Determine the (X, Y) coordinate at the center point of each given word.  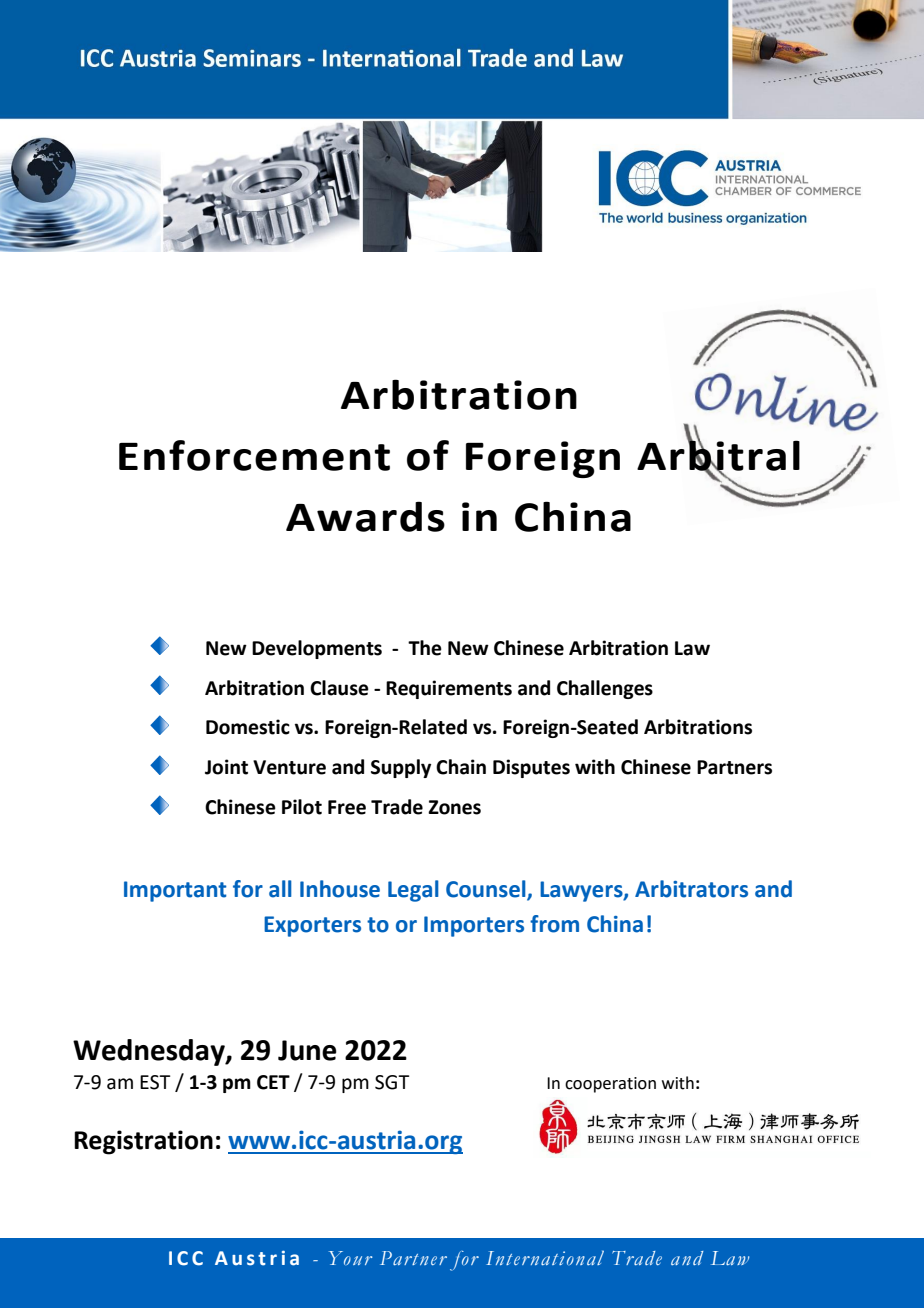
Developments (317, 649)
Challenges (605, 689)
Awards (365, 516)
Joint (226, 767)
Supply (401, 768)
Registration (143, 1142)
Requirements (449, 689)
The (425, 648)
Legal (413, 891)
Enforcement (254, 455)
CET (273, 1082)
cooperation (610, 1085)
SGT (392, 1082)
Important (175, 891)
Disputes (531, 768)
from (554, 924)
